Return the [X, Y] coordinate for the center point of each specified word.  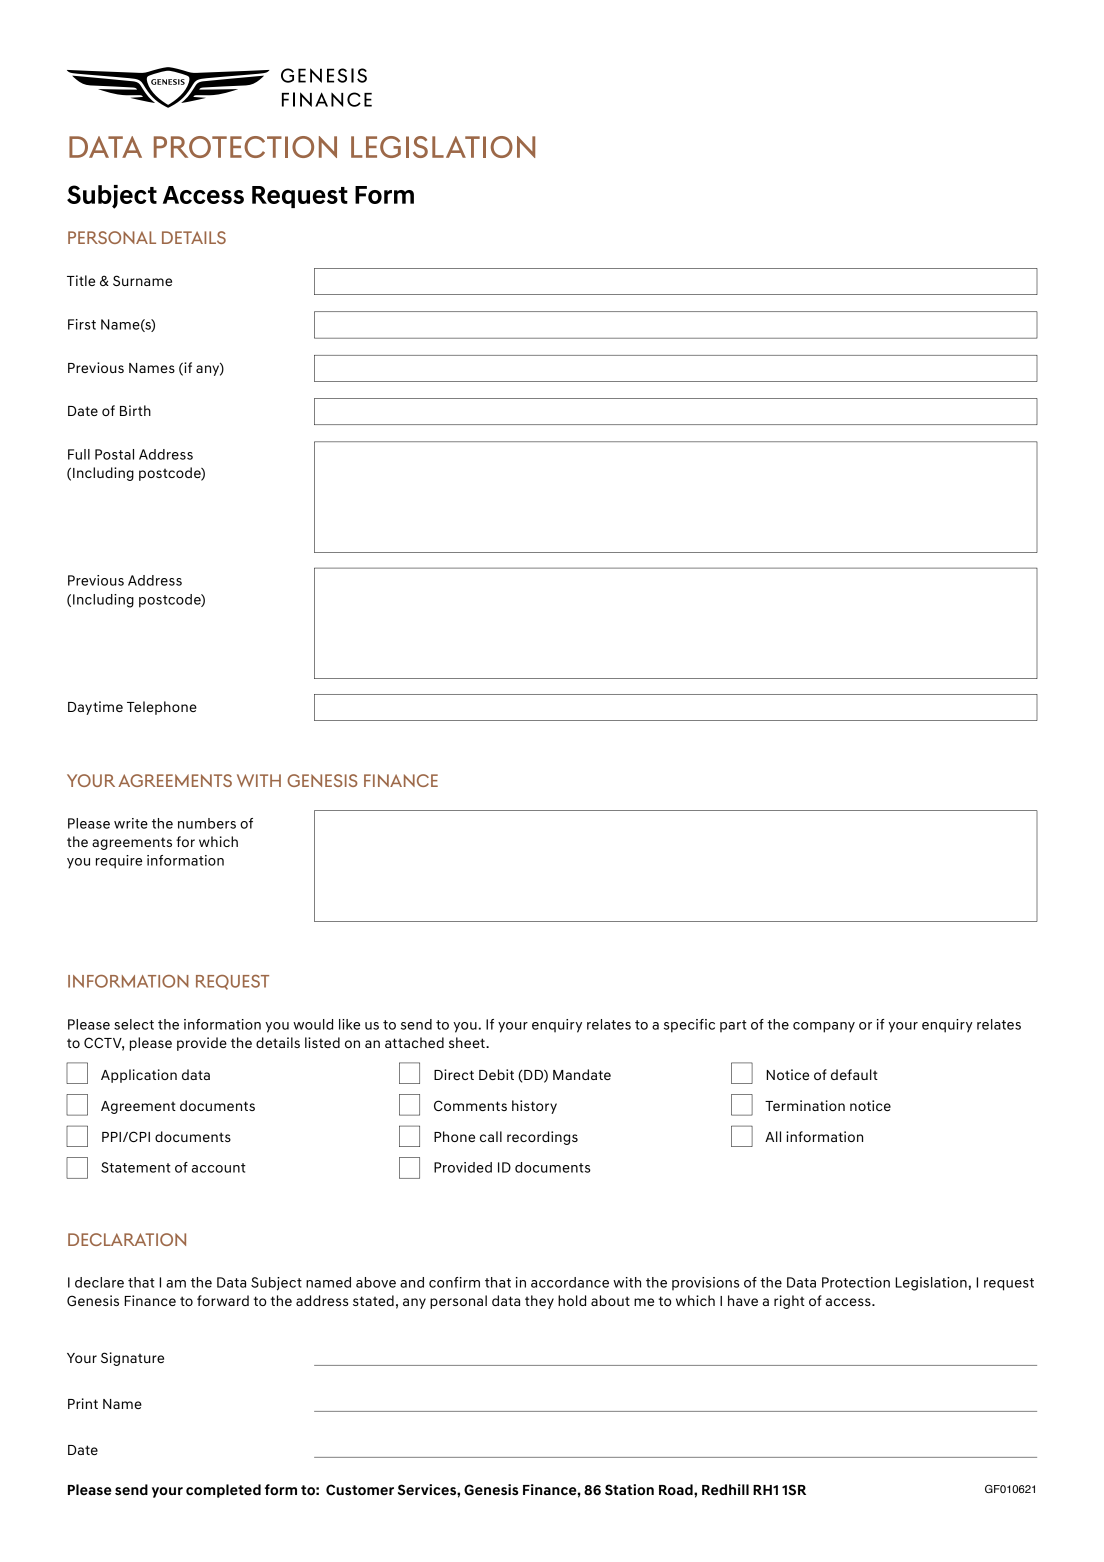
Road [677, 1490]
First [82, 324]
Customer [360, 1490]
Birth [135, 410]
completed [223, 1491]
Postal [114, 454]
